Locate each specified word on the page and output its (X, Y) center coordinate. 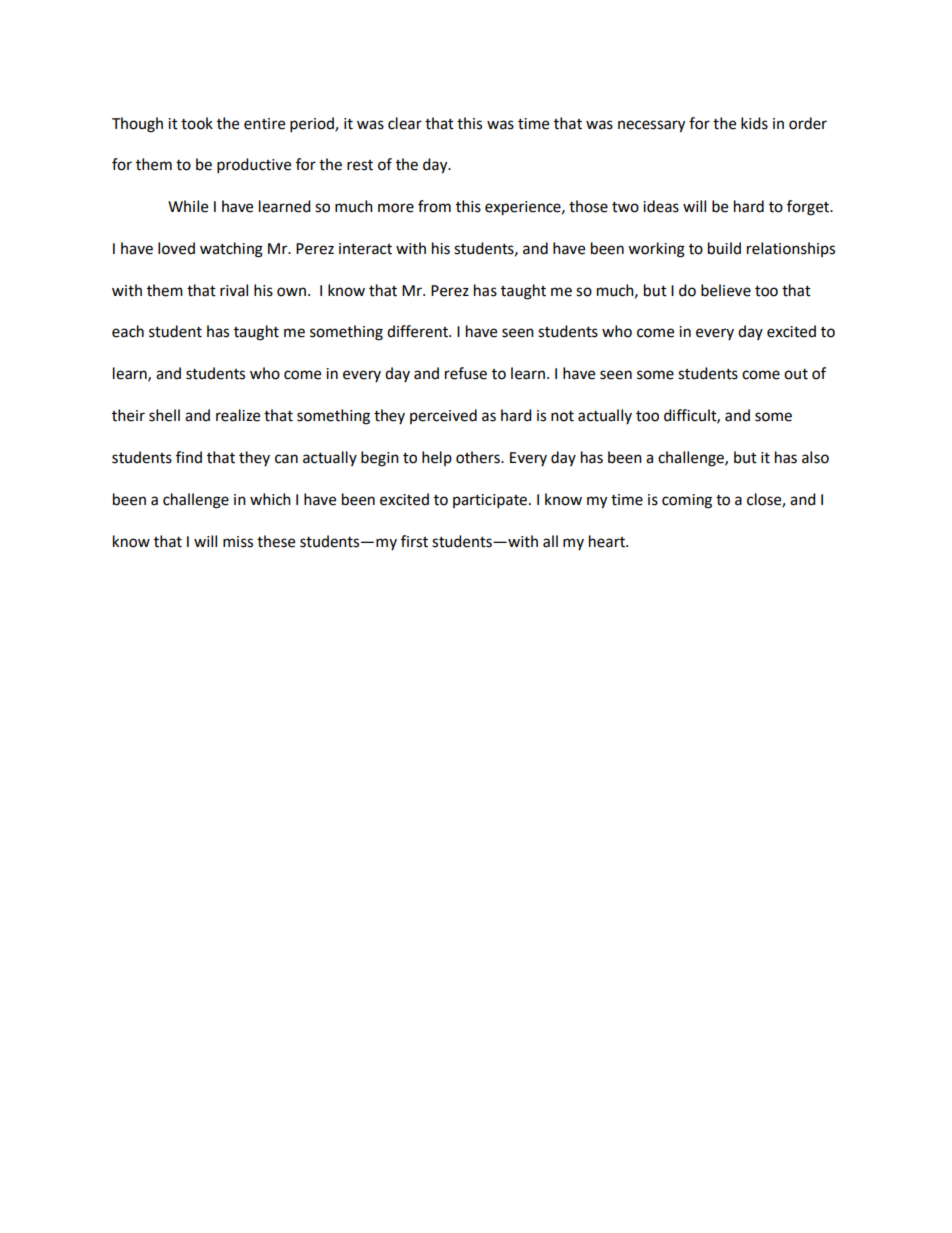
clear (405, 123)
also (815, 457)
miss (238, 542)
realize (238, 415)
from (434, 206)
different (418, 331)
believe (726, 290)
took (197, 123)
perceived (443, 416)
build (724, 248)
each (128, 331)
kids (754, 123)
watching (231, 250)
